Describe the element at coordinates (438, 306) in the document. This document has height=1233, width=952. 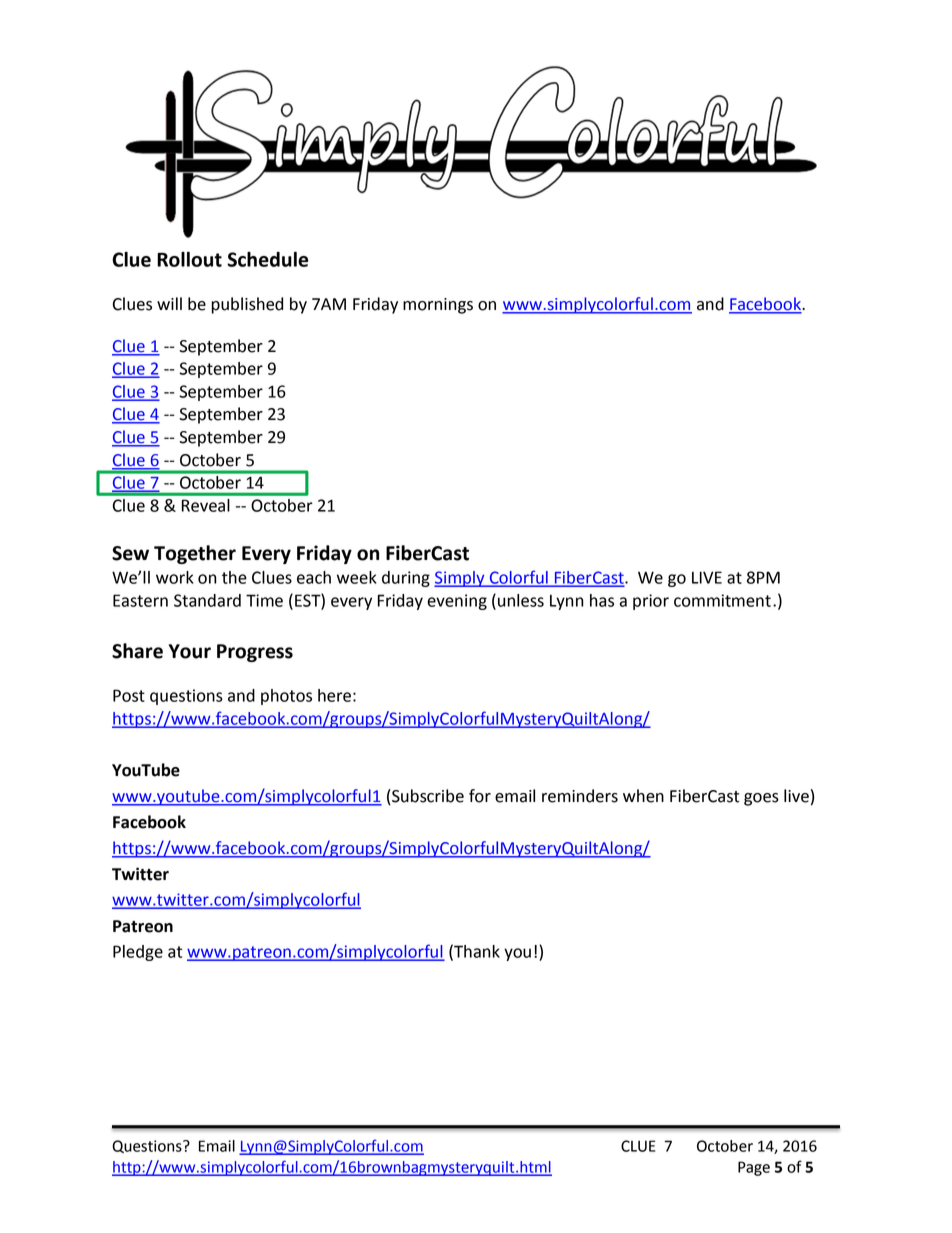
I see `mornings` at that location.
